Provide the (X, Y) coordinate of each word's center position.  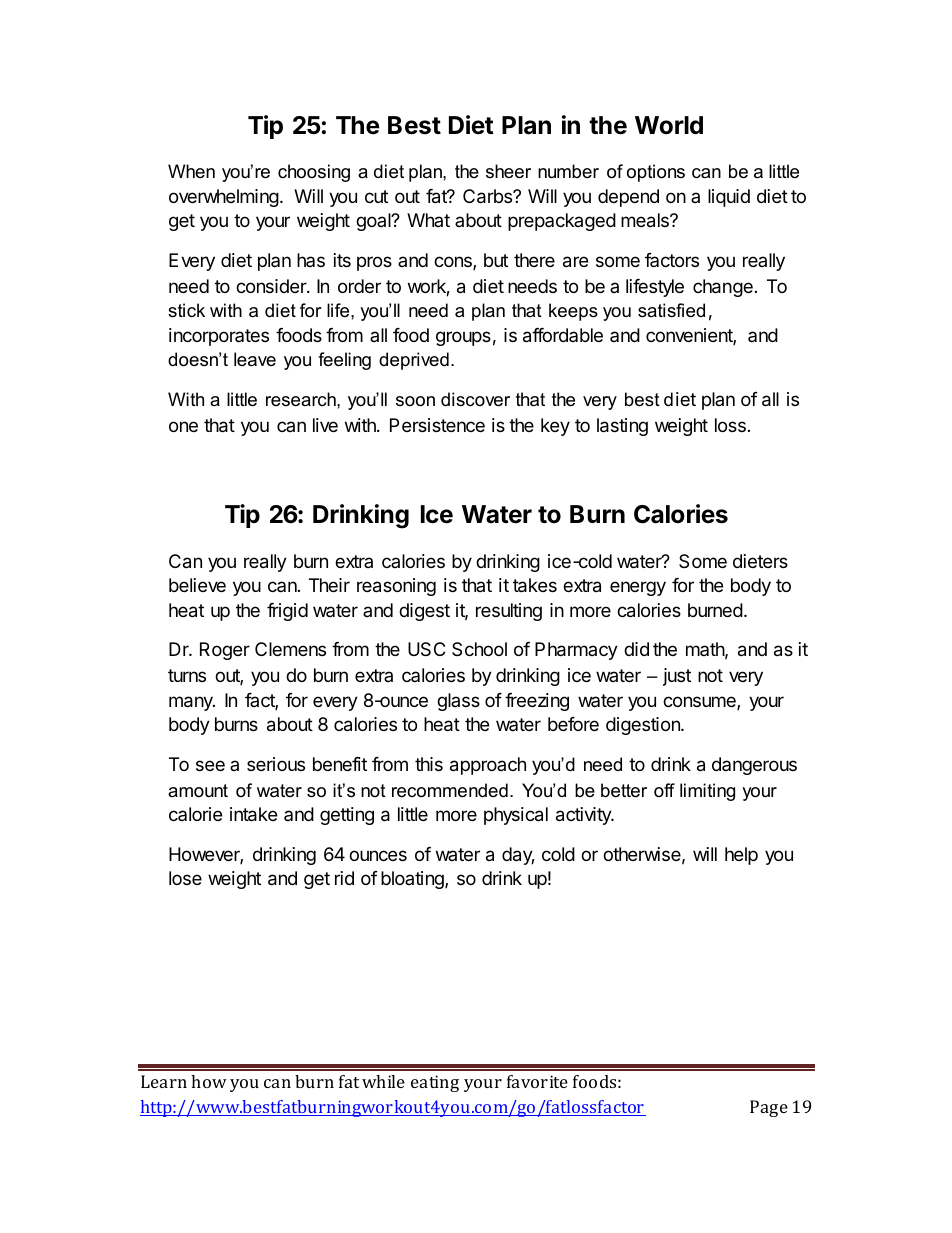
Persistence (437, 425)
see (210, 765)
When (191, 171)
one (183, 426)
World (669, 125)
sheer (508, 171)
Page (769, 1108)
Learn (164, 1081)
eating (435, 1083)
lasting (622, 427)
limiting (707, 792)
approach (488, 766)
